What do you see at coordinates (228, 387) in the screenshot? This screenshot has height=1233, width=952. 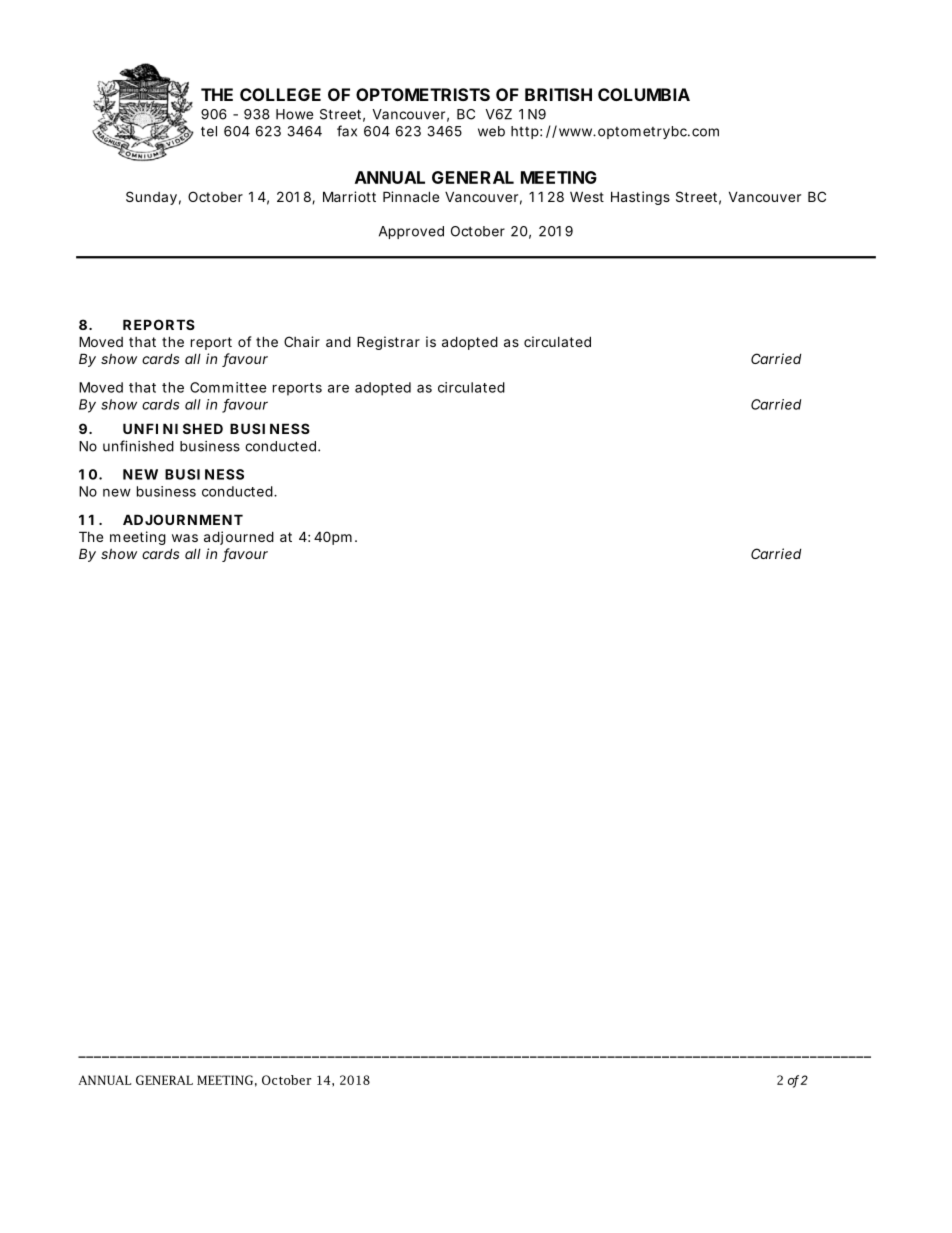 I see `Committee` at bounding box center [228, 387].
